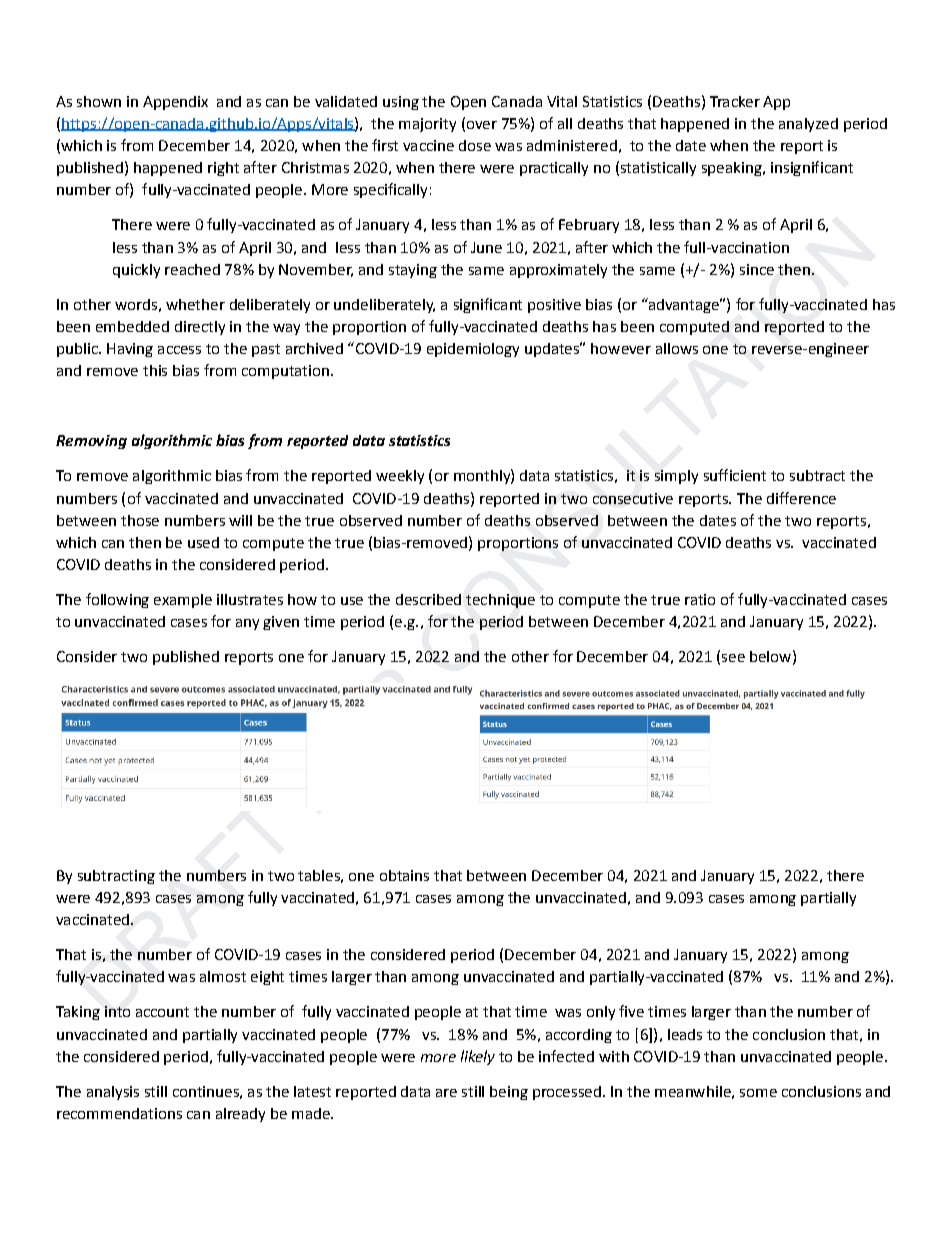  Describe the element at coordinates (404, 875) in the screenshot. I see `obtains` at that location.
